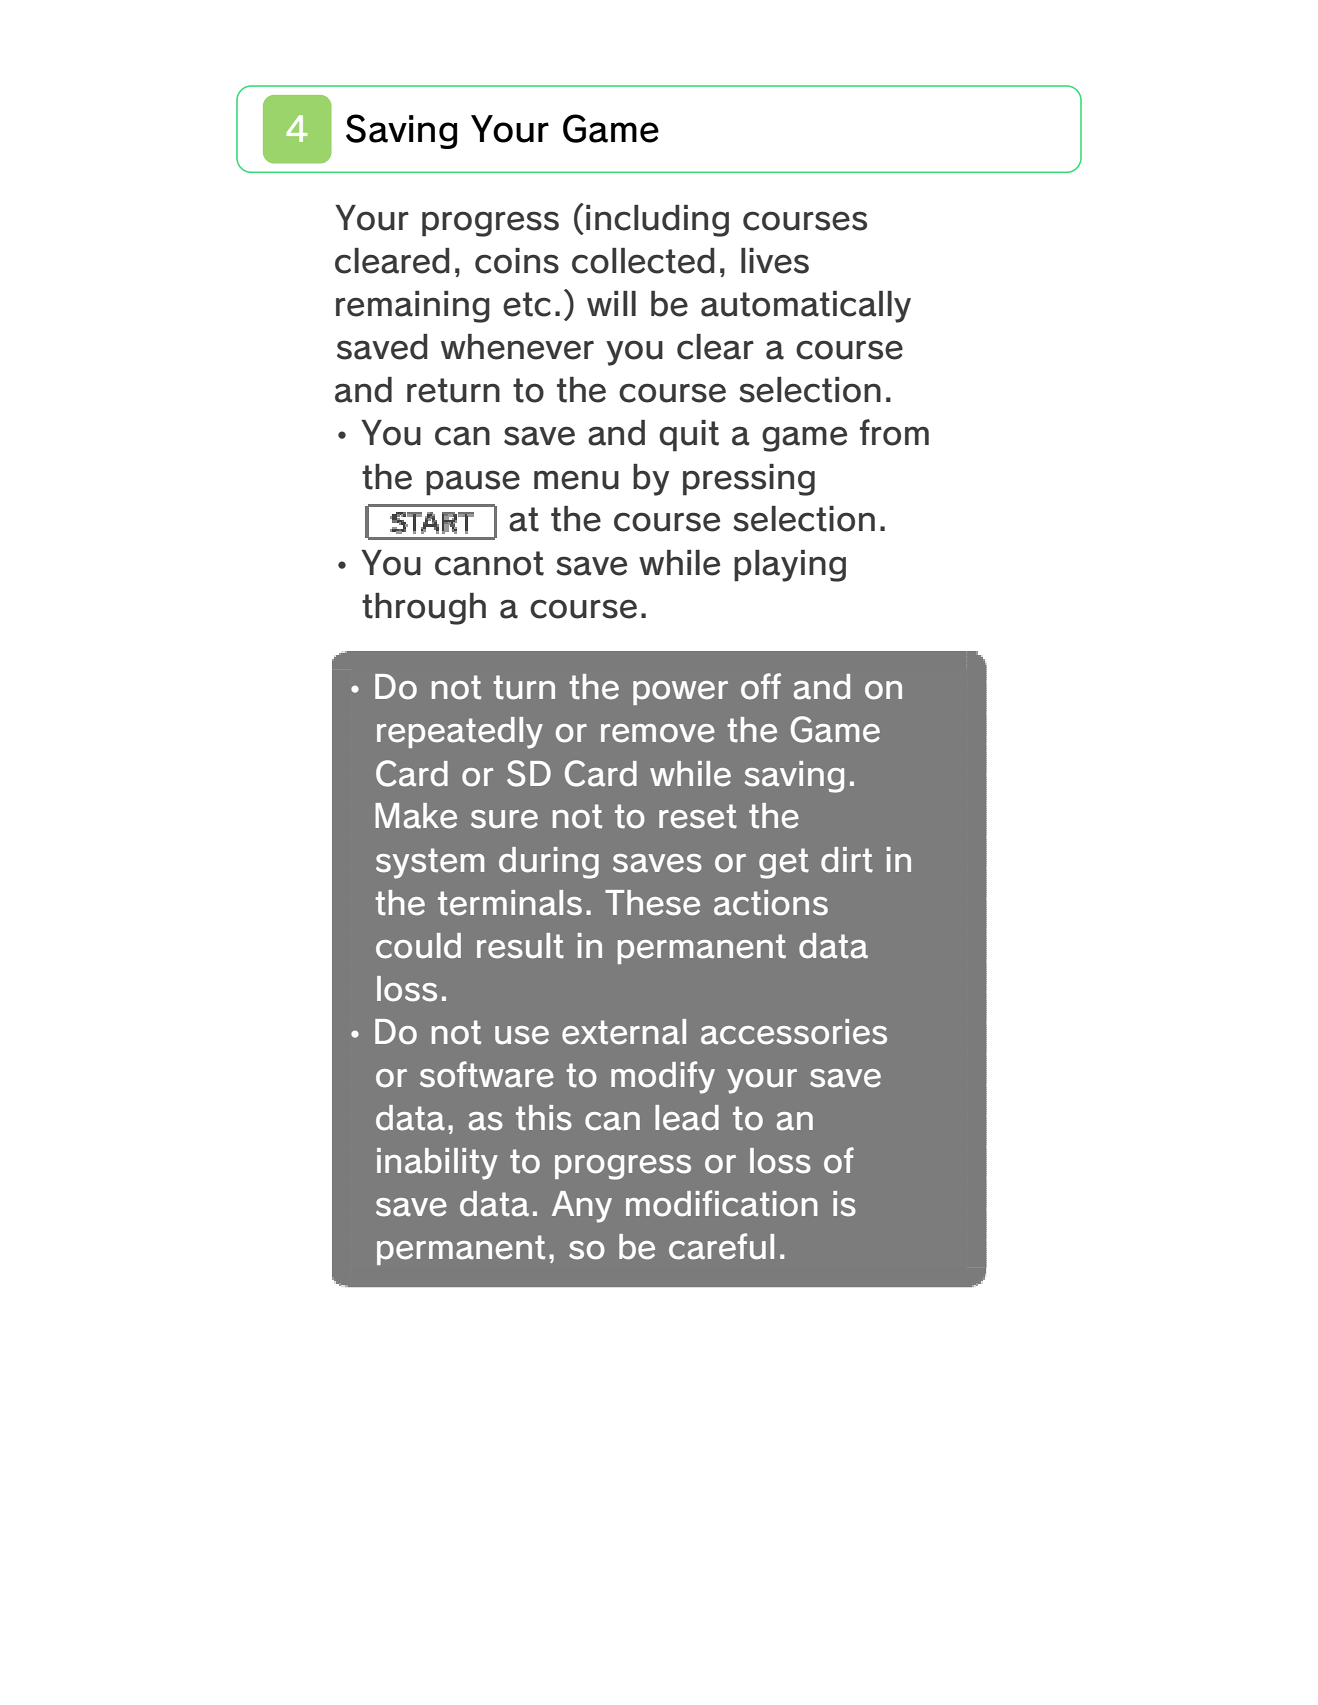 The height and width of the screenshot is (1705, 1318). What do you see at coordinates (790, 566) in the screenshot?
I see `playing` at bounding box center [790, 566].
